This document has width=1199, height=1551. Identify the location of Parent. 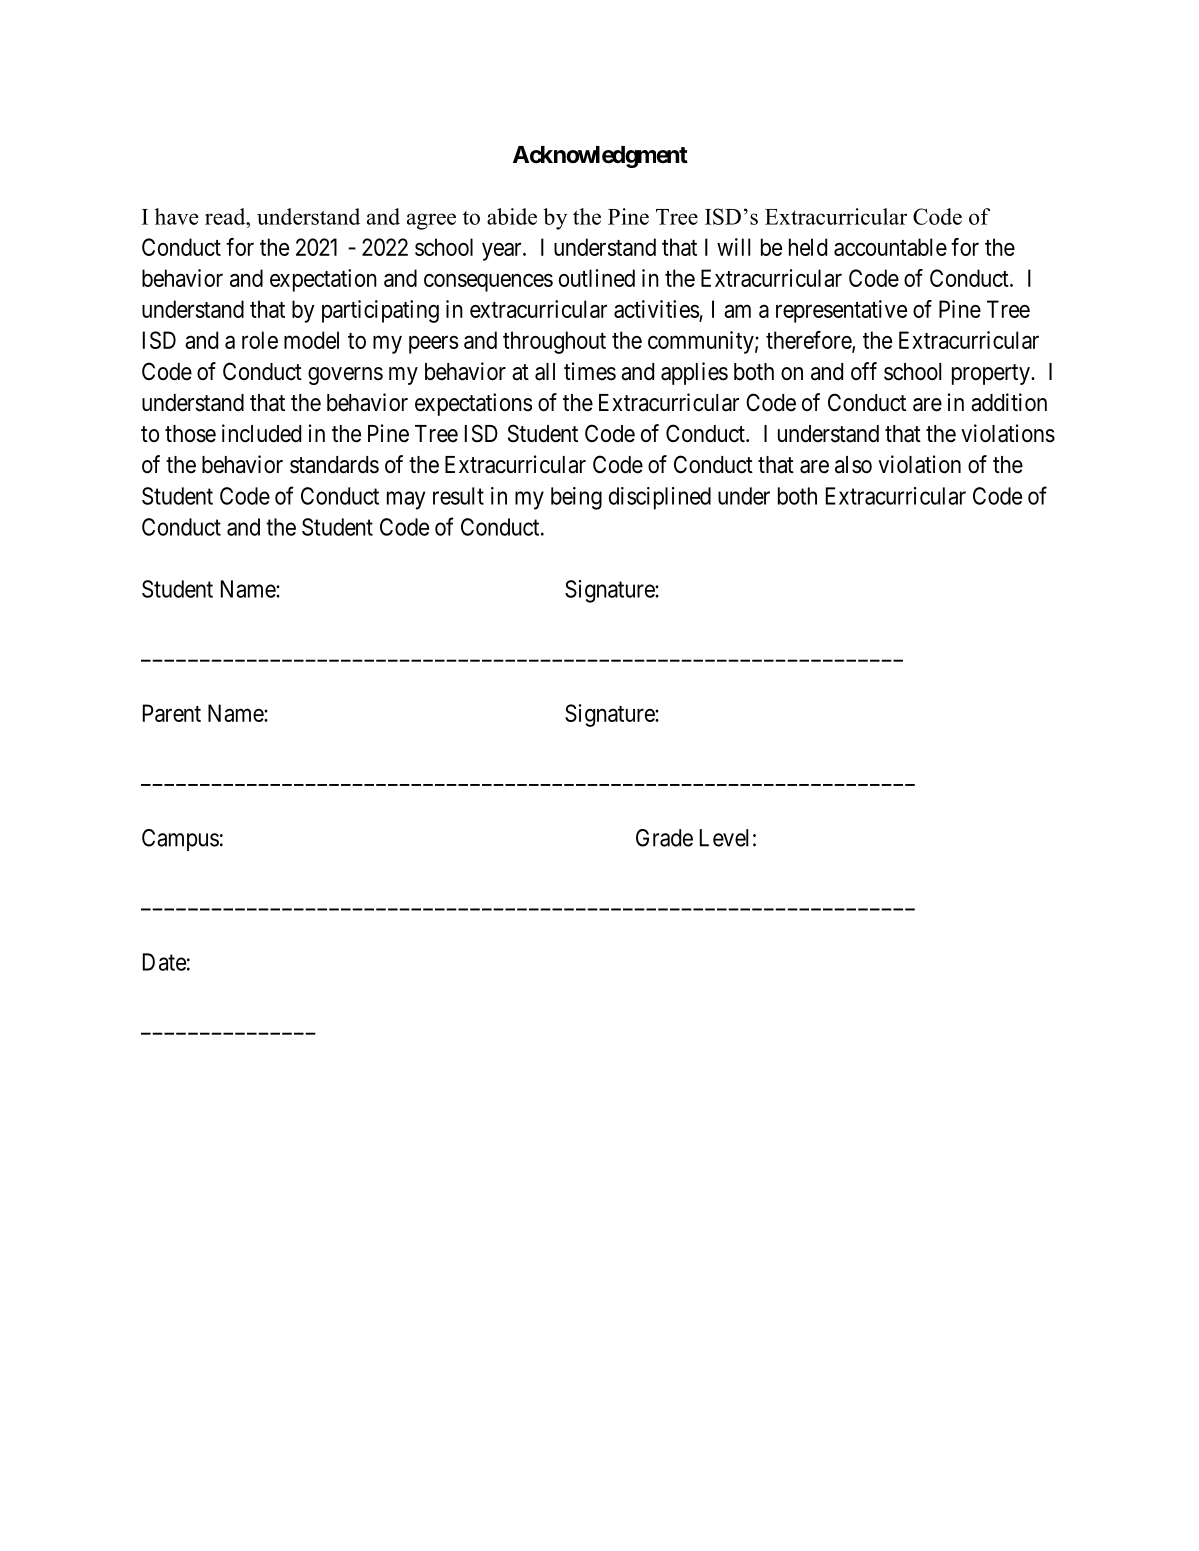
(172, 713).
